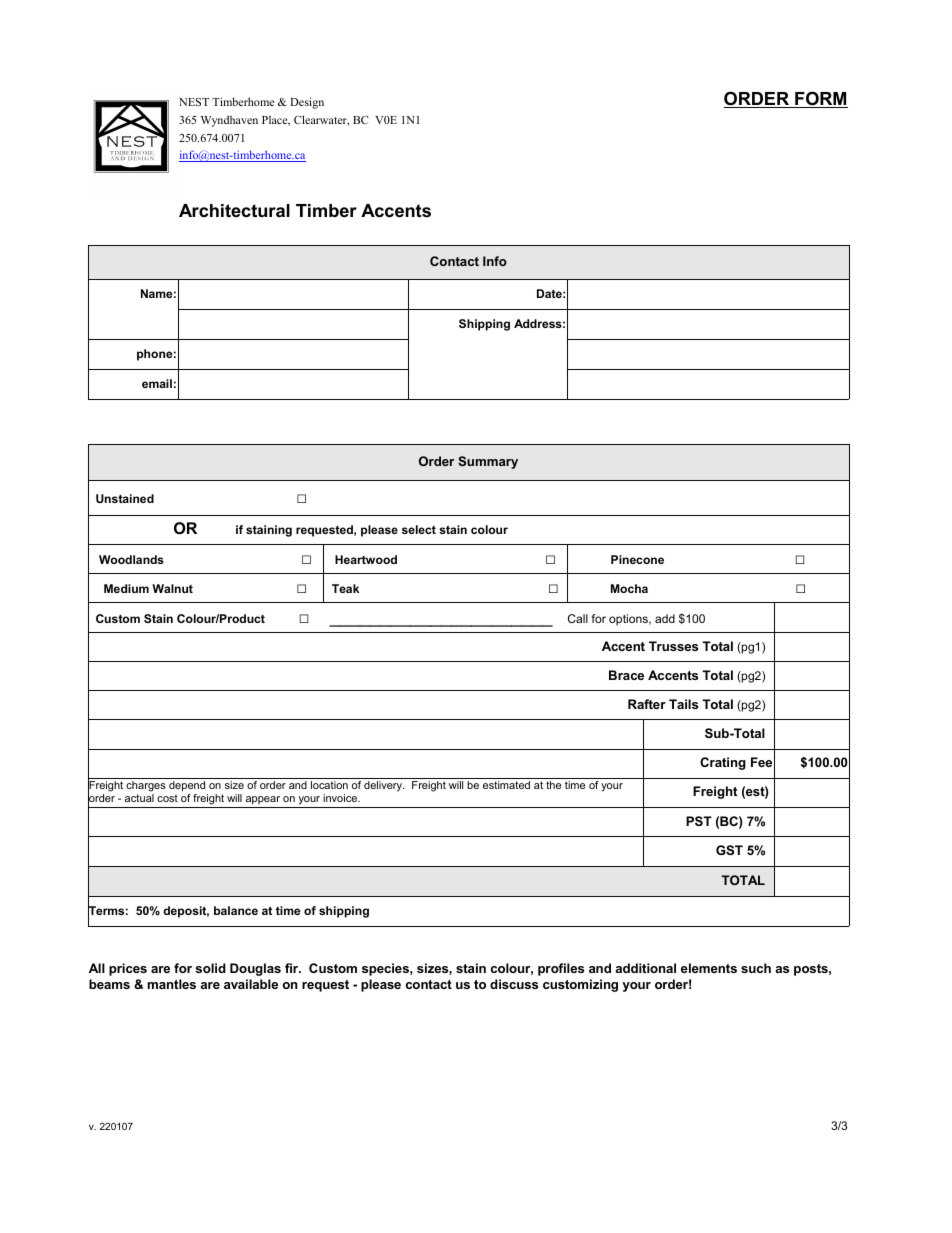 The height and width of the screenshot is (1233, 952). I want to click on select, so click(419, 529).
